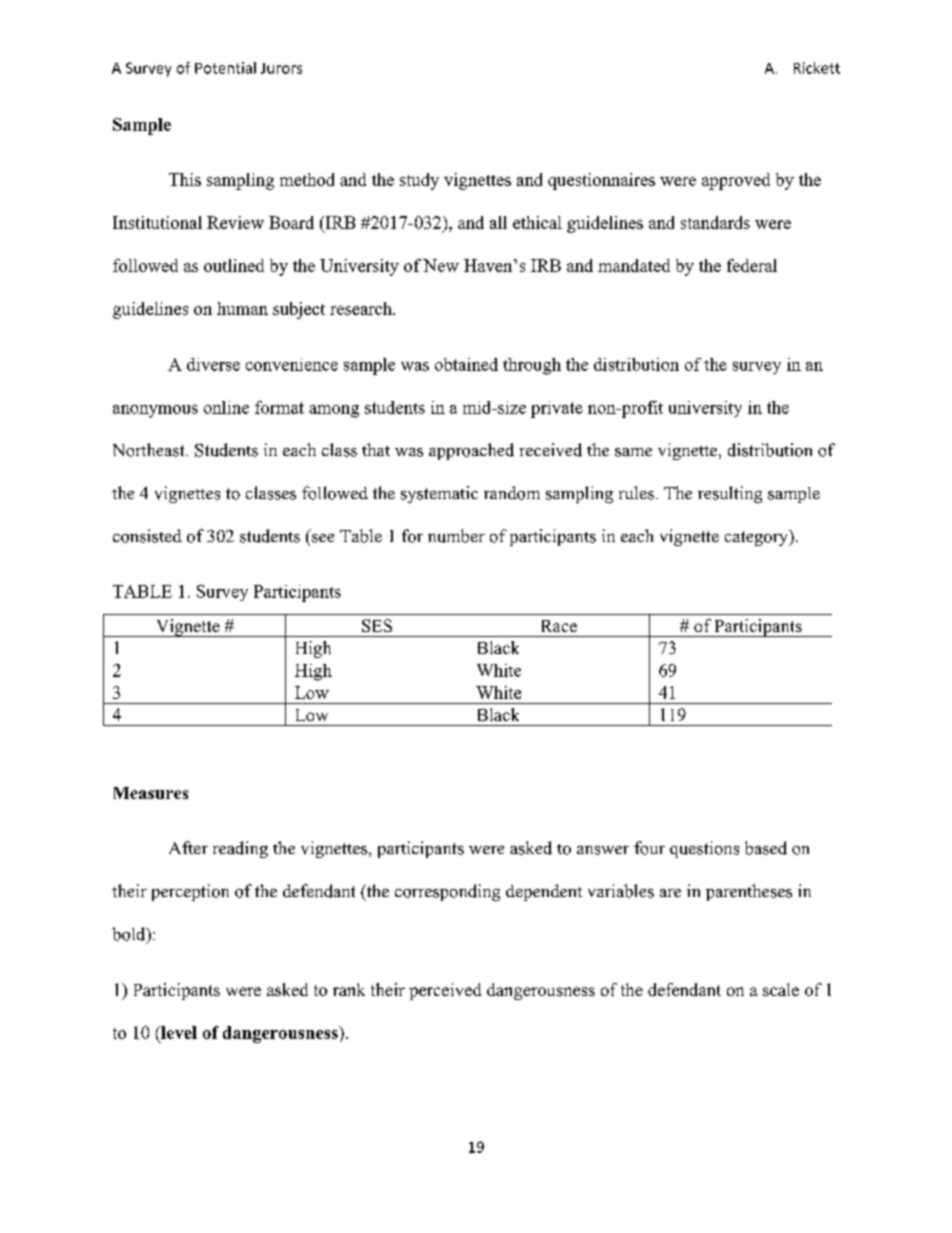  What do you see at coordinates (234, 265) in the screenshot?
I see `outlined` at bounding box center [234, 265].
